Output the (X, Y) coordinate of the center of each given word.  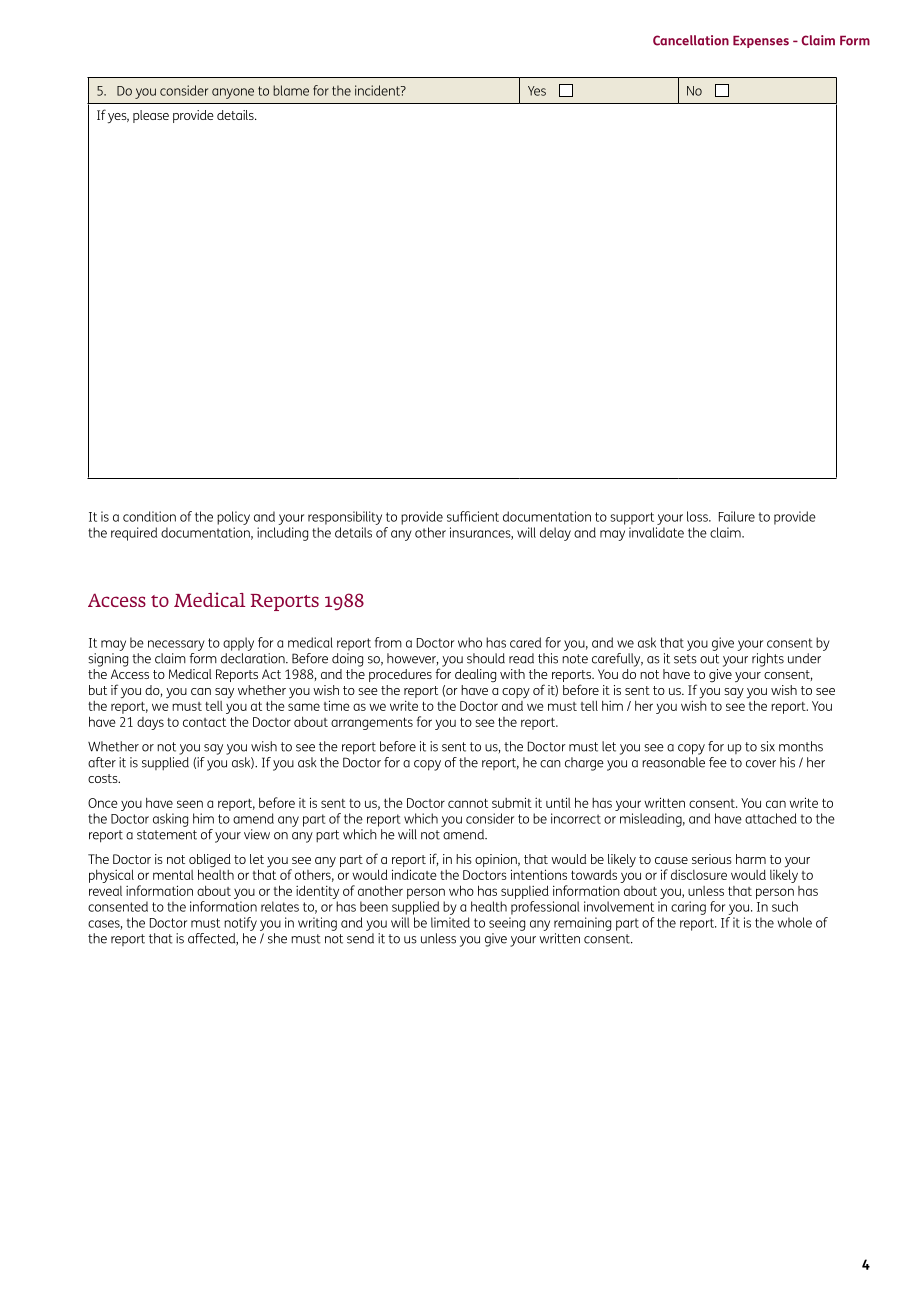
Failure (737, 516)
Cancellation (691, 40)
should (486, 658)
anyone (233, 93)
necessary (176, 645)
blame (291, 90)
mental (173, 875)
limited (450, 922)
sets (685, 659)
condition (149, 516)
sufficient (473, 516)
